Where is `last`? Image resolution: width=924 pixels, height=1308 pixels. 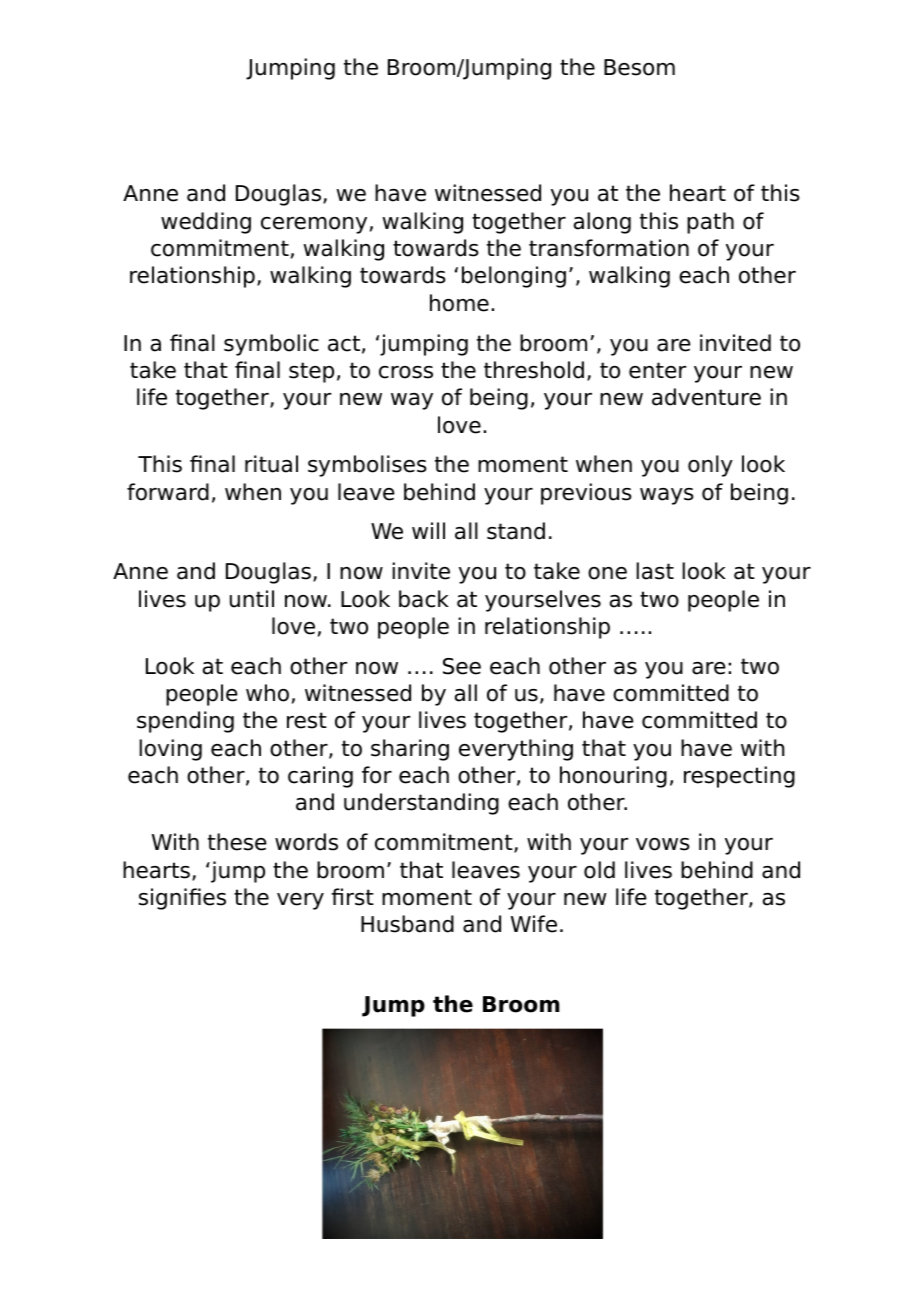 last is located at coordinates (655, 571).
